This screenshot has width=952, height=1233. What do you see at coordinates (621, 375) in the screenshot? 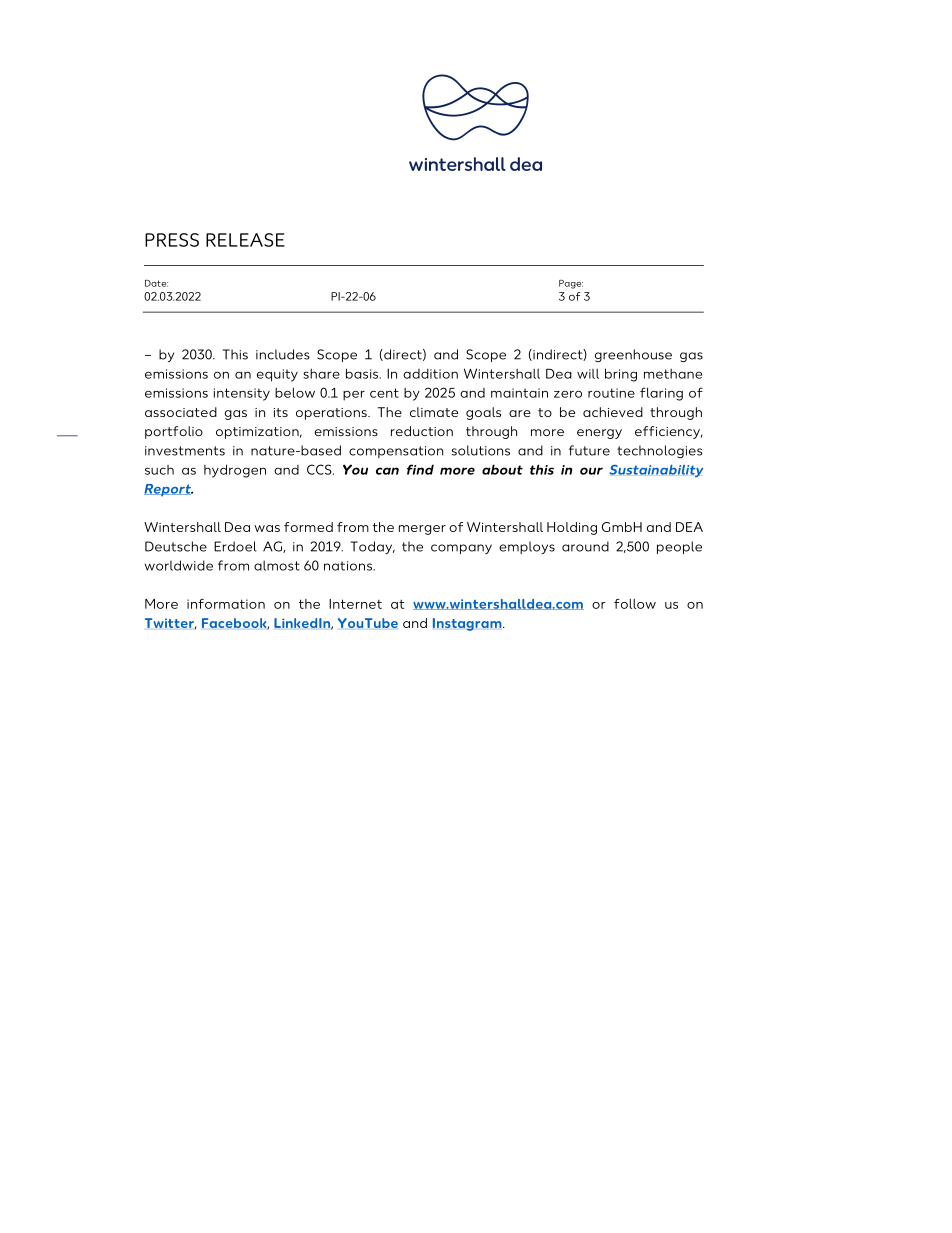
I see `bring` at bounding box center [621, 375].
